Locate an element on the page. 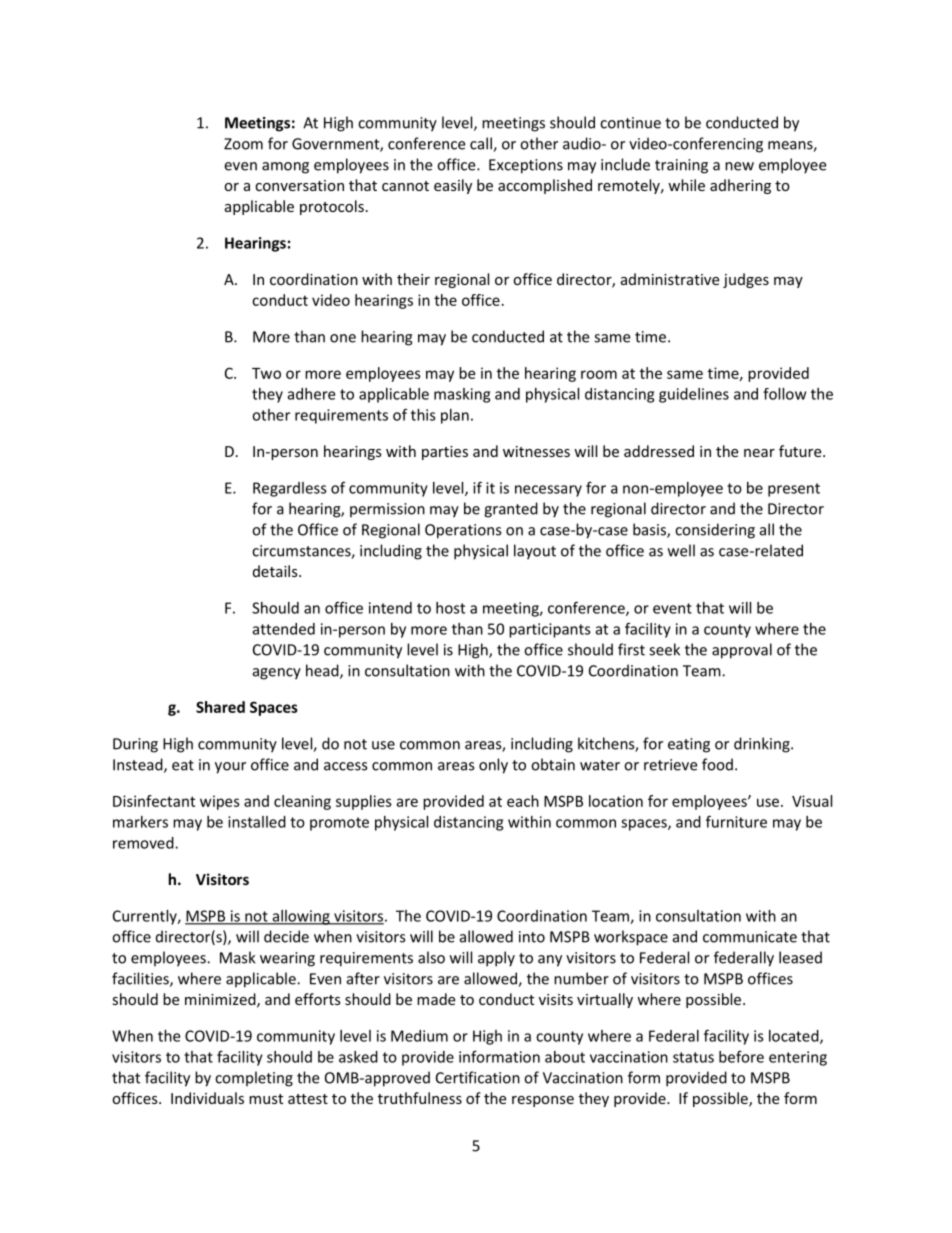 The image size is (952, 1233). considering is located at coordinates (715, 531).
